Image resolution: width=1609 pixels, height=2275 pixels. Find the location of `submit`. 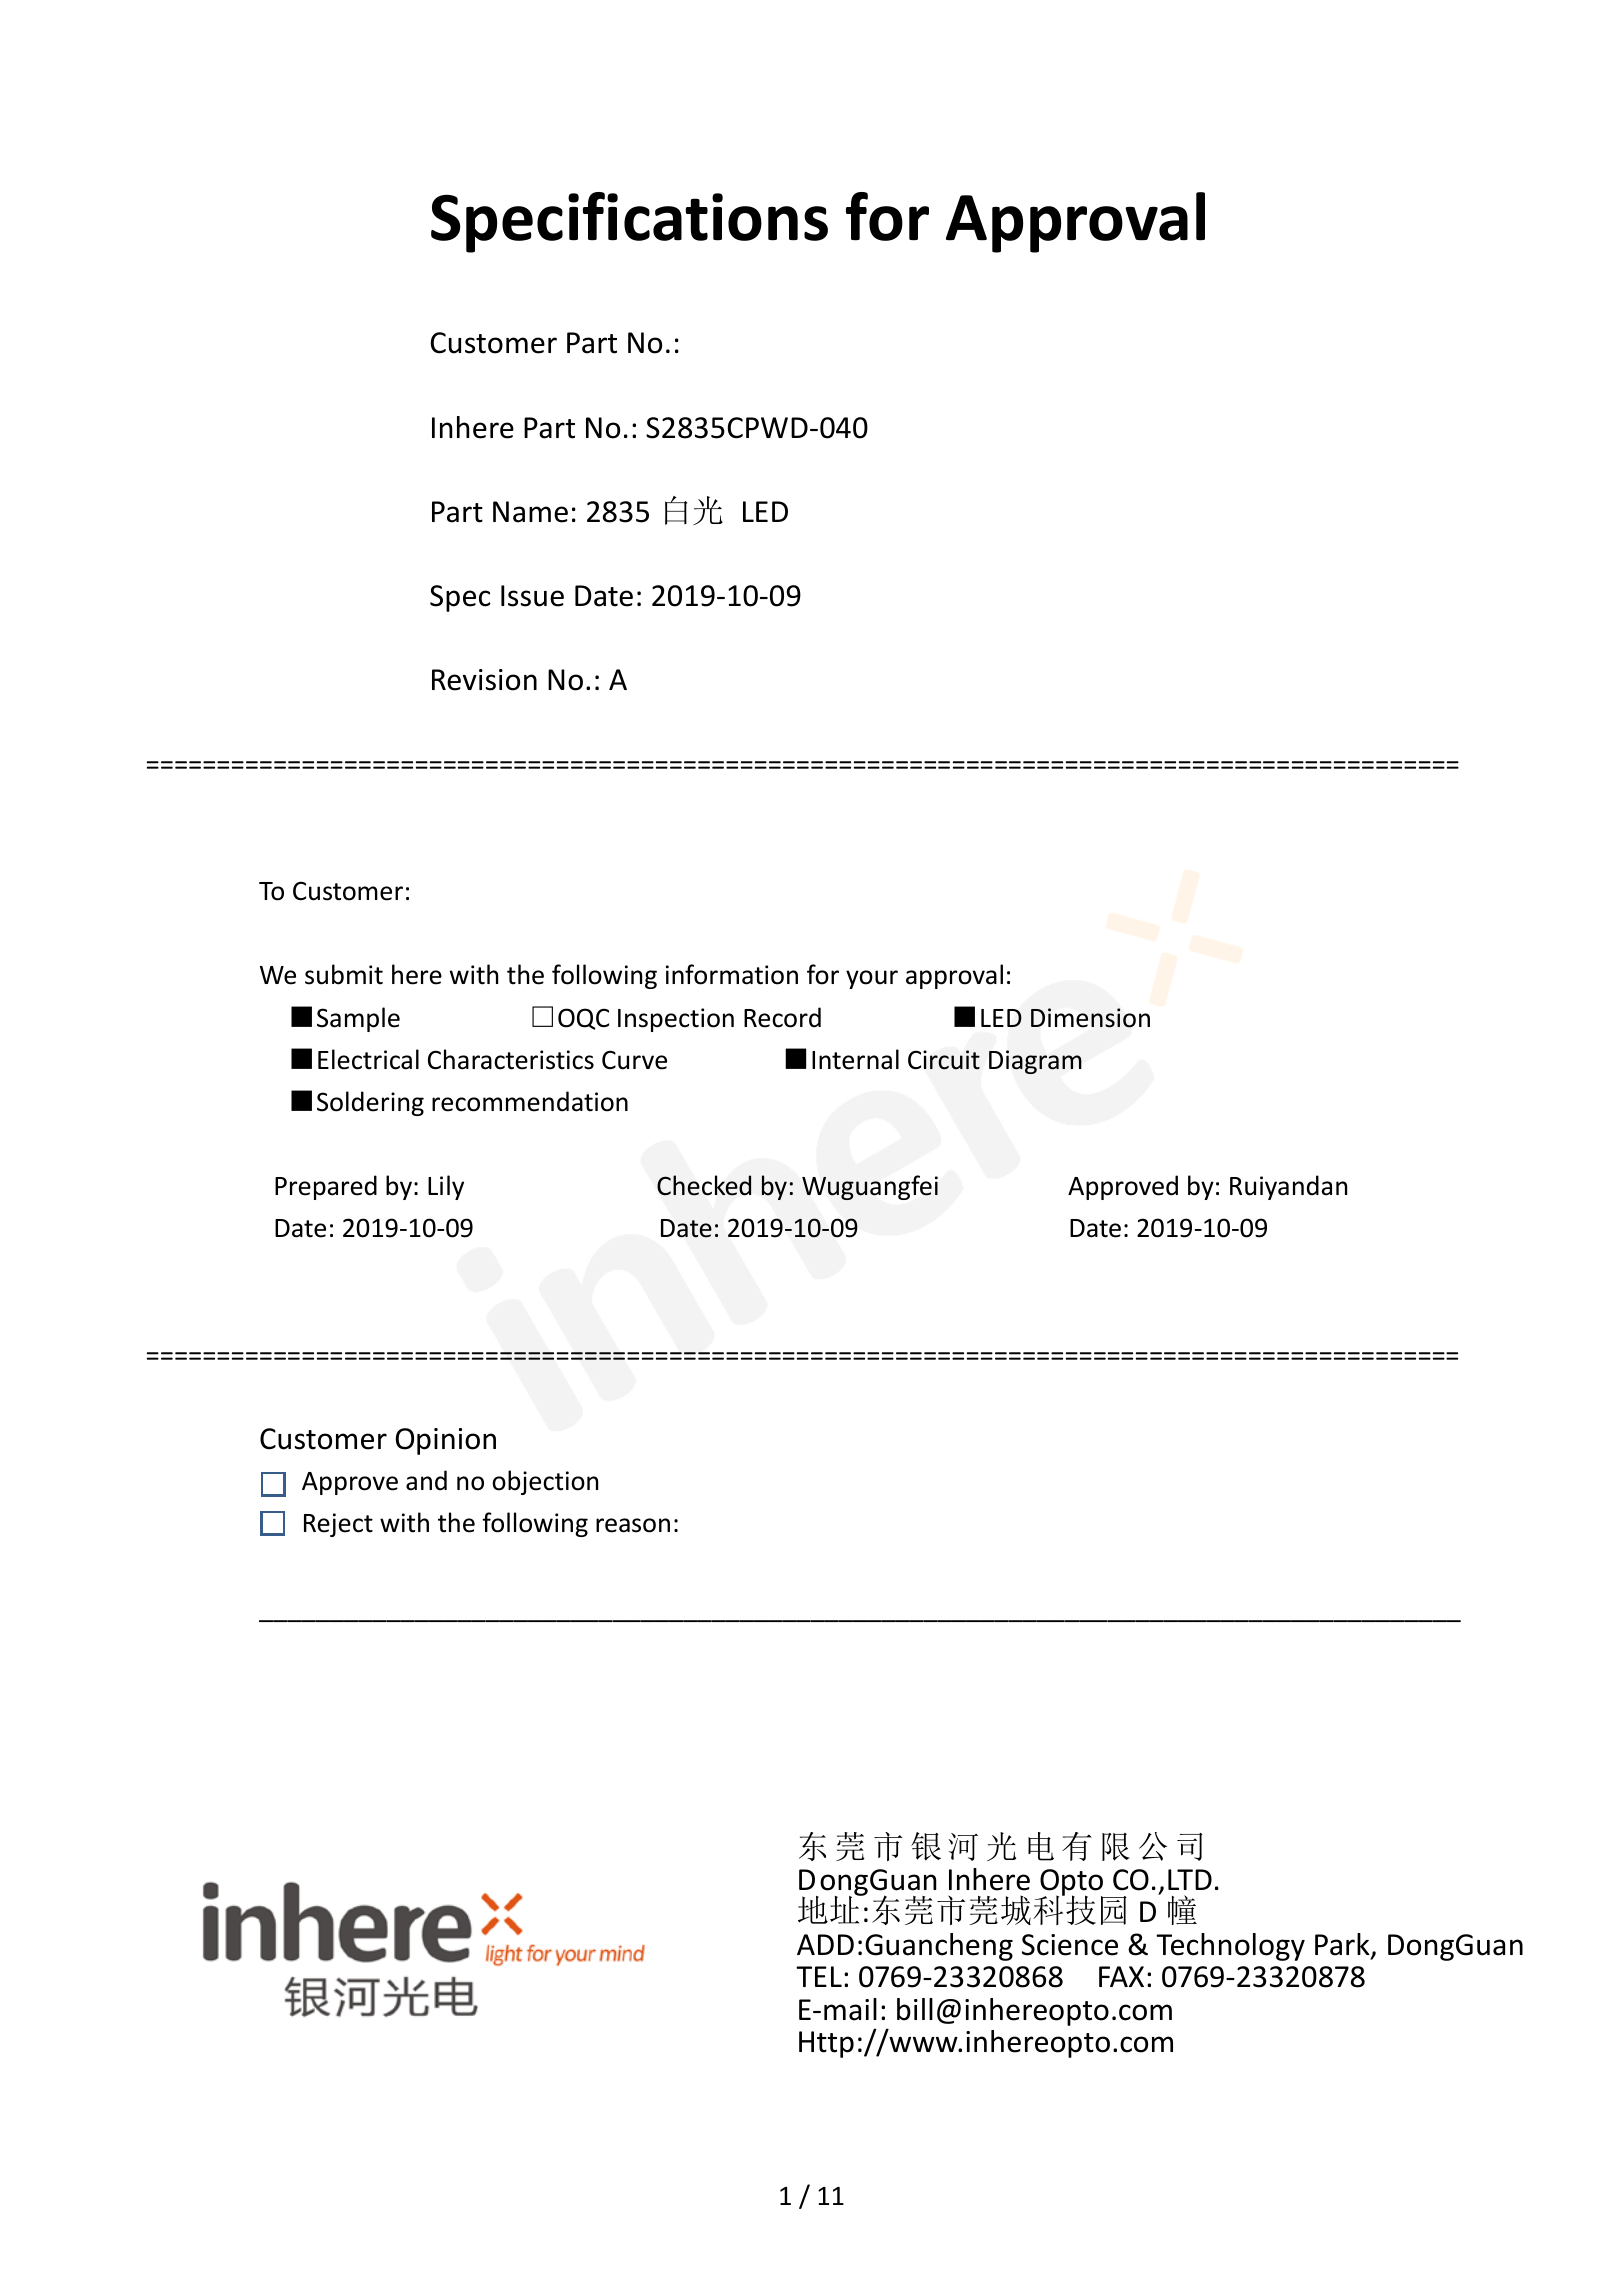

submit is located at coordinates (344, 974).
